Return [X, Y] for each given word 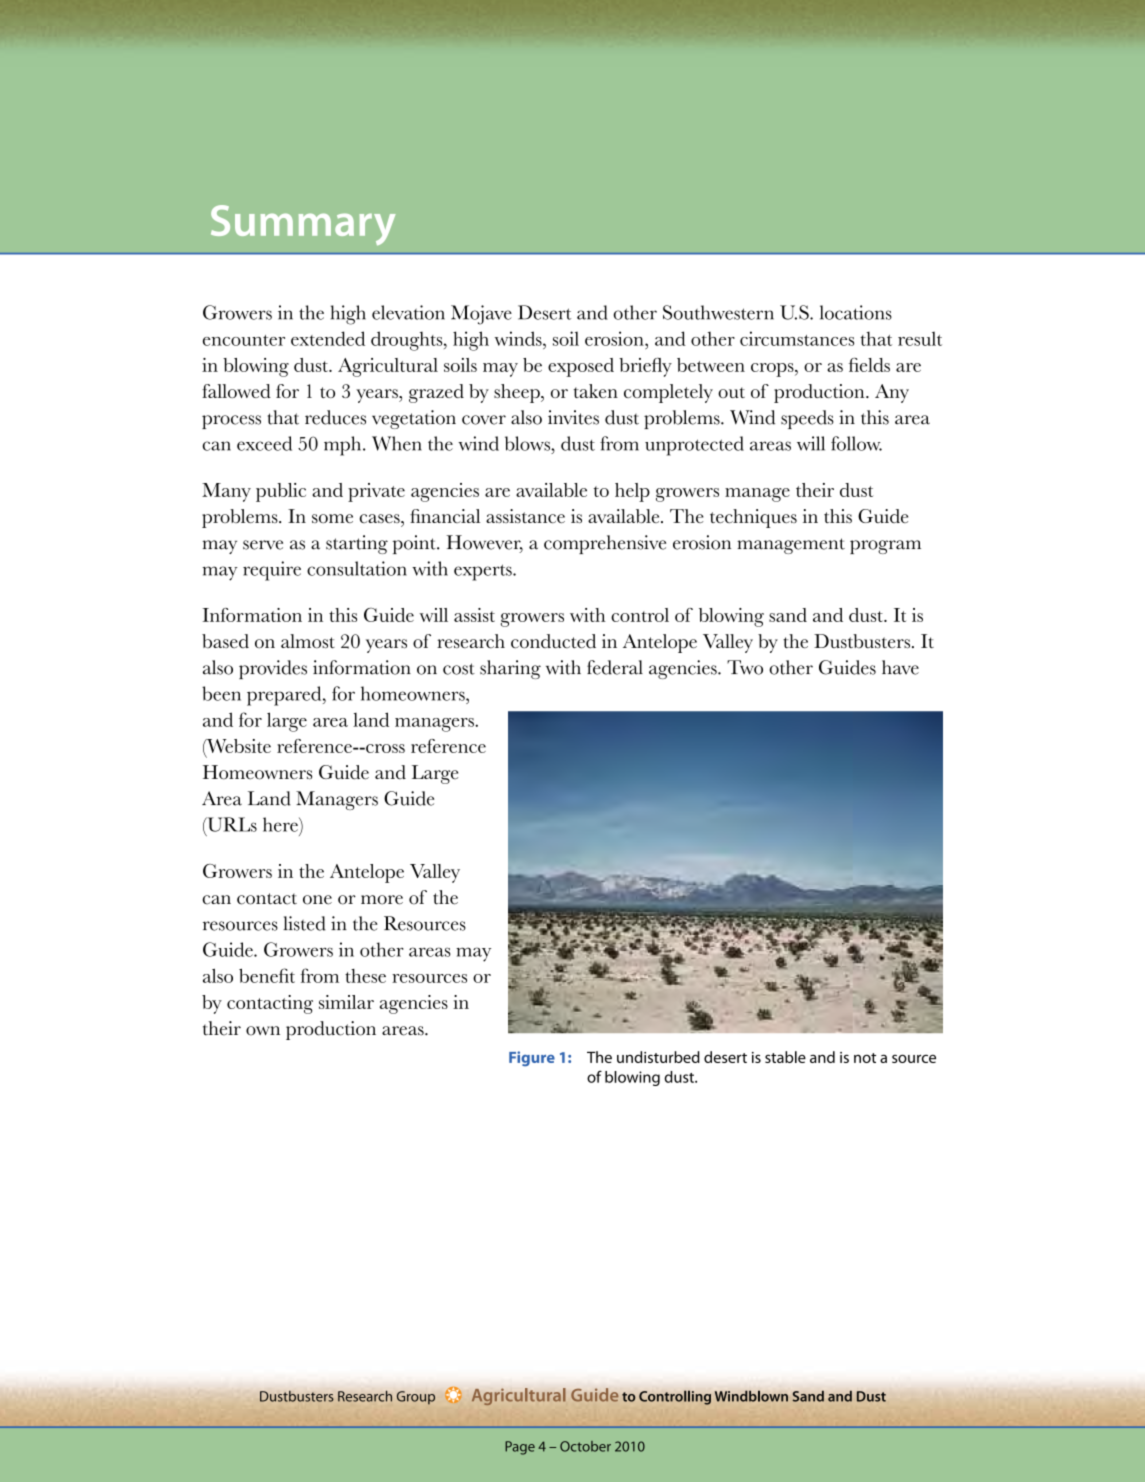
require [272, 571]
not [865, 1058]
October [585, 1446]
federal [615, 667]
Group [416, 1398]
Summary [303, 225]
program [885, 547]
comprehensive [605, 544]
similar [346, 1002]
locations [856, 312]
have [900, 667]
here [281, 824]
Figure [532, 1058]
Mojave [481, 315]
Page [520, 1448]
